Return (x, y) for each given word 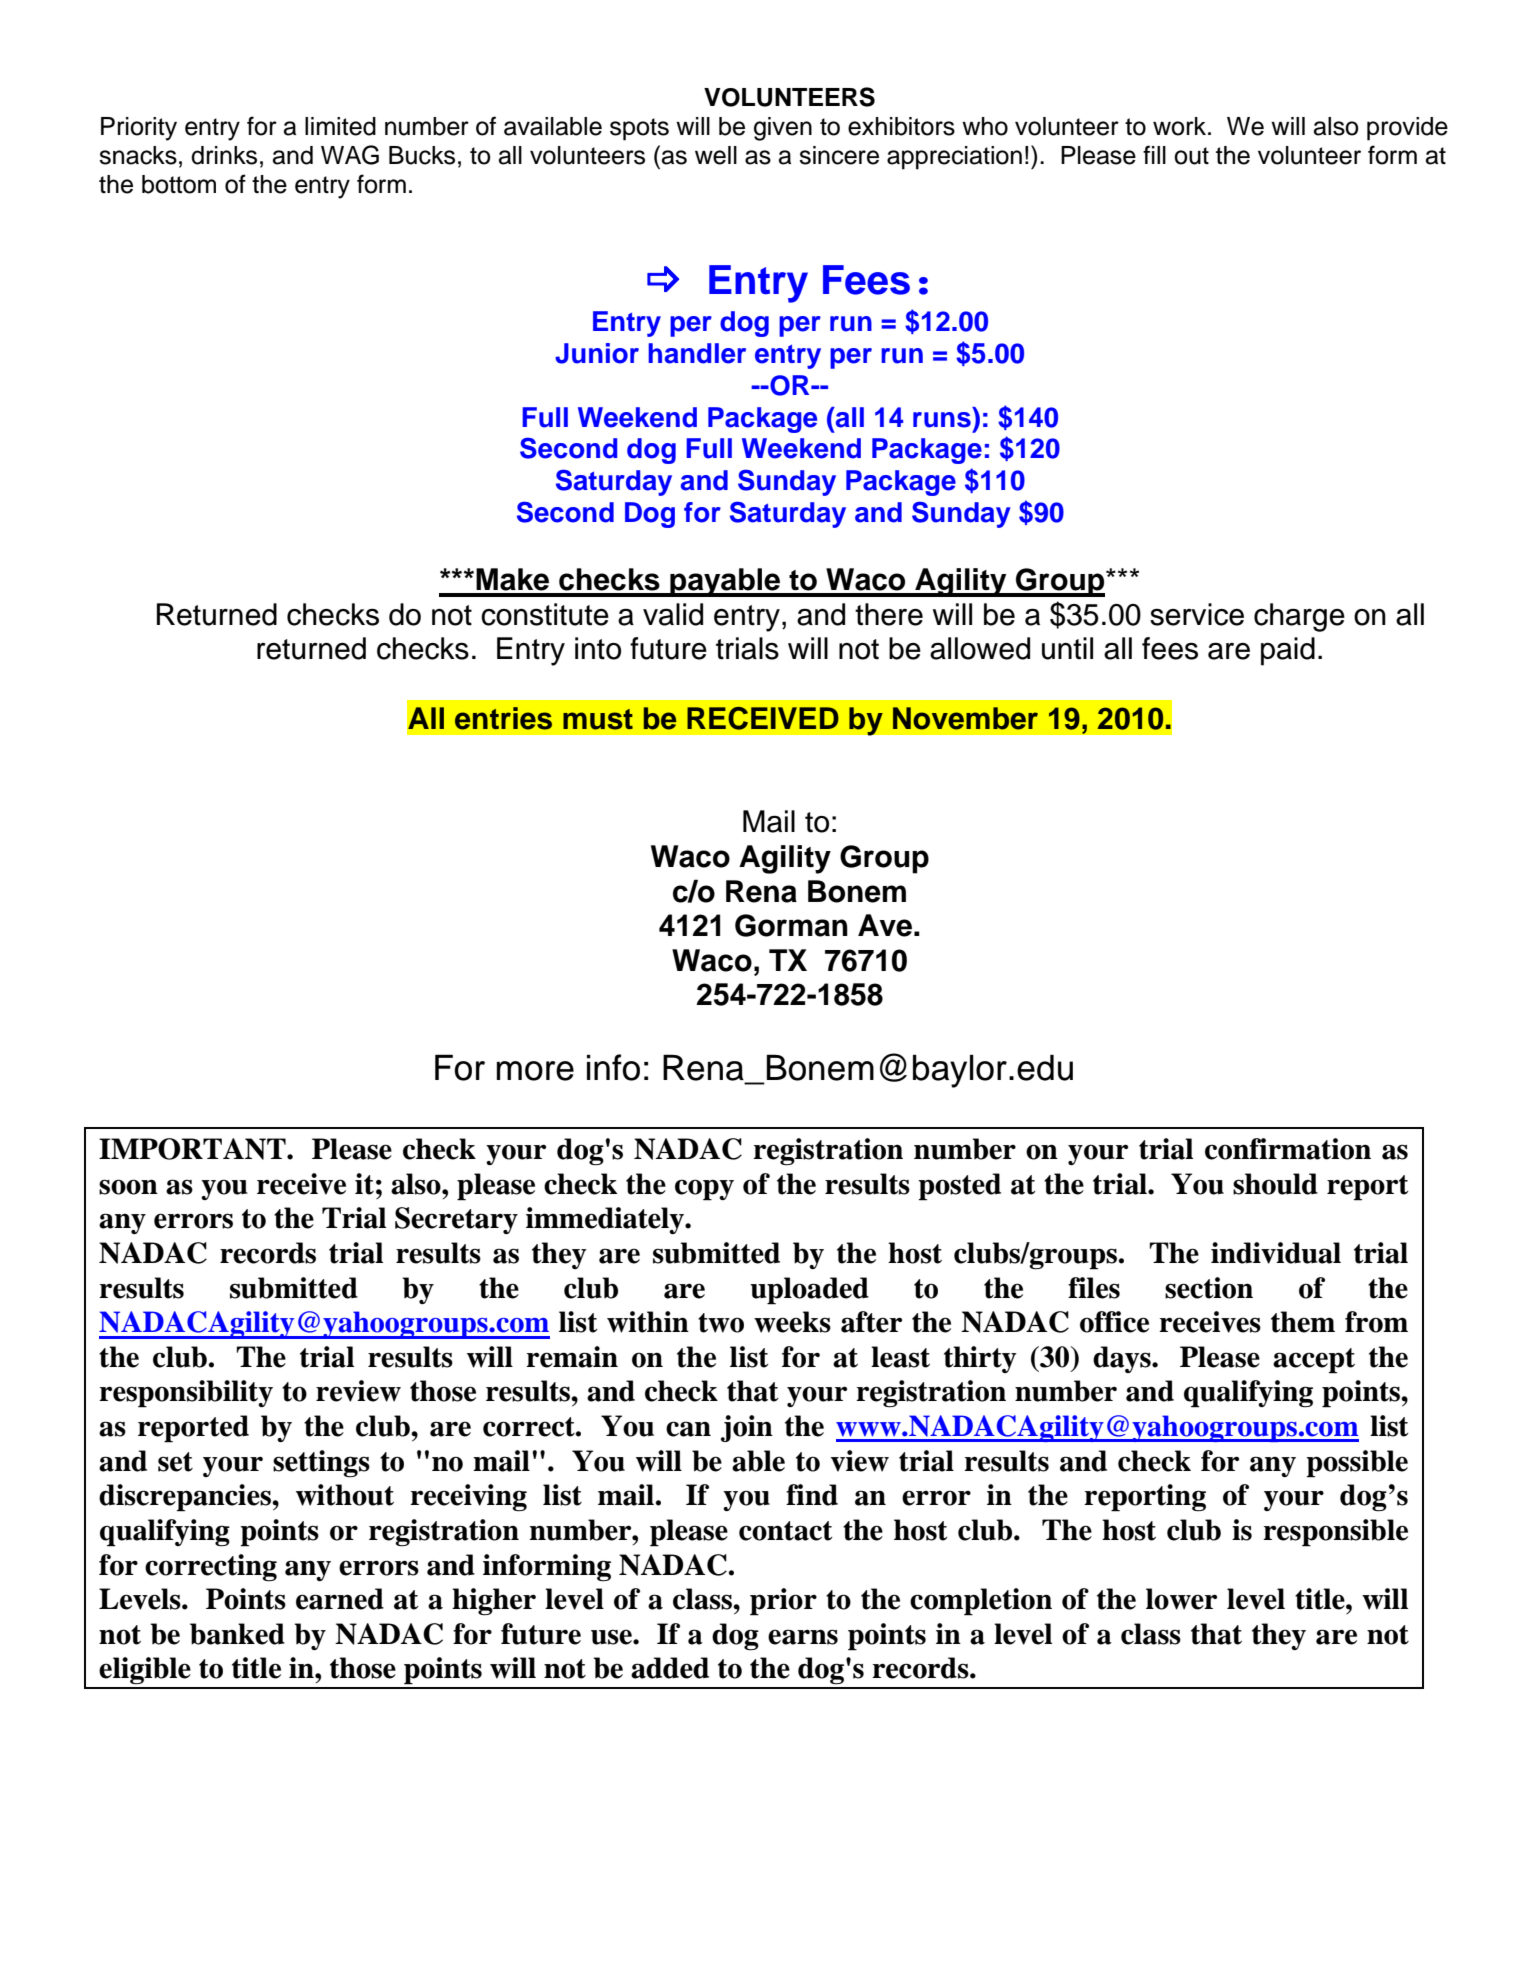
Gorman (791, 925)
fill (1154, 154)
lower (1181, 1599)
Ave (886, 925)
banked (237, 1634)
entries (503, 718)
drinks (224, 155)
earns (803, 1637)
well (716, 155)
